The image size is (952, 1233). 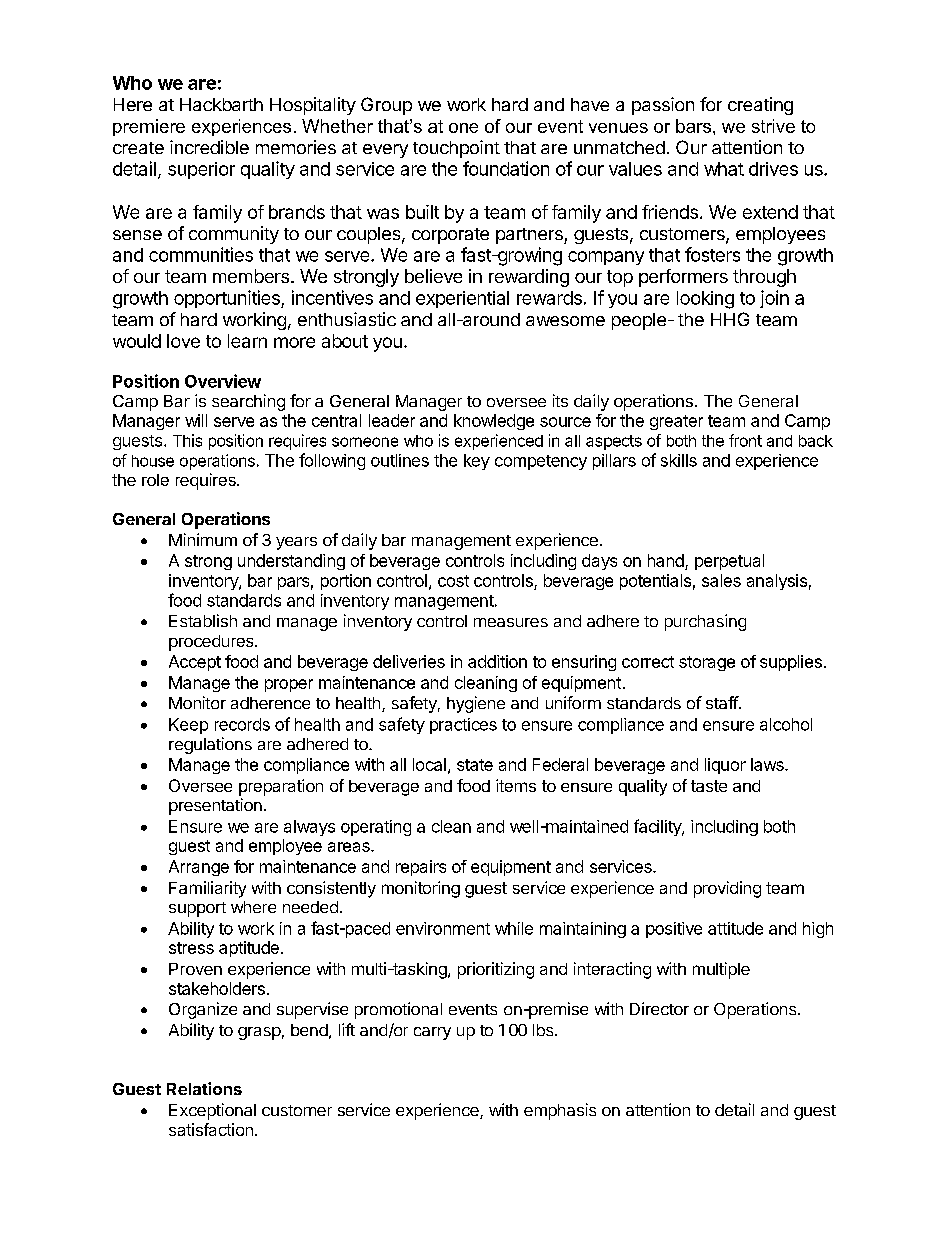 What do you see at coordinates (187, 440) in the image?
I see `This` at bounding box center [187, 440].
